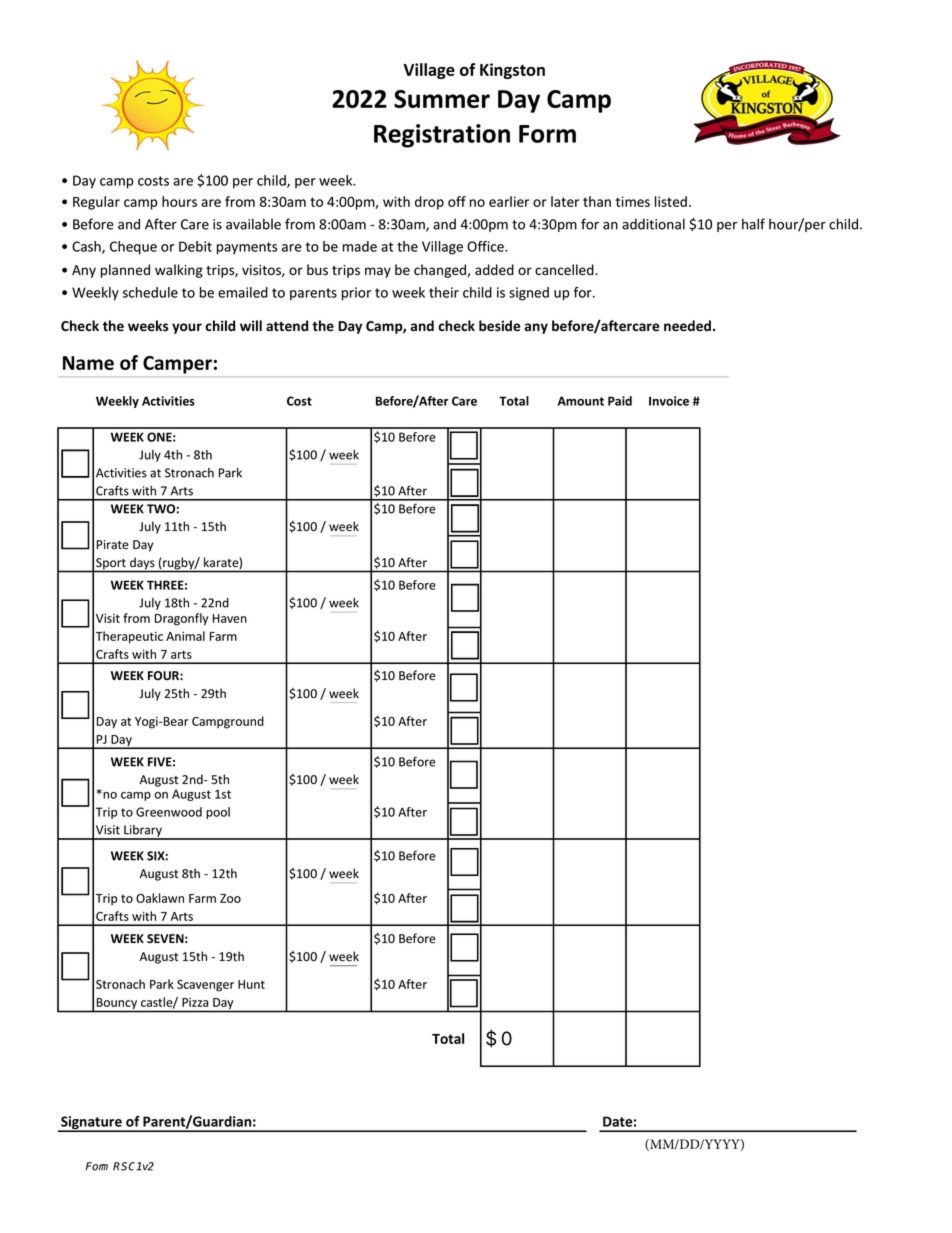 This screenshot has width=952, height=1233. What do you see at coordinates (218, 813) in the screenshot?
I see `pool` at bounding box center [218, 813].
